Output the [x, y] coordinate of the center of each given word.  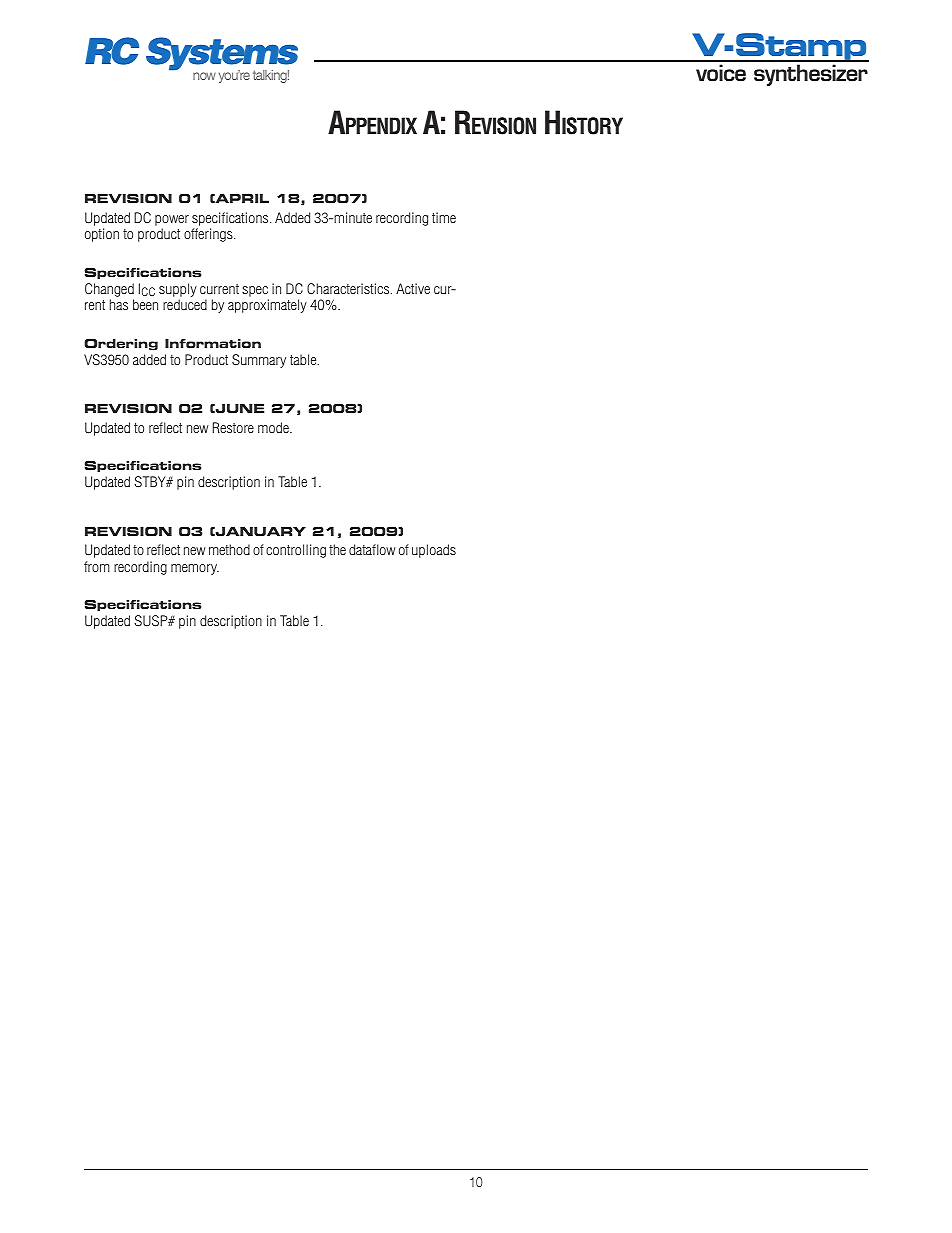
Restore [233, 427]
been [145, 304]
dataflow [372, 549]
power [172, 220]
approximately [267, 306]
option [102, 235]
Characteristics [349, 288]
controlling [296, 551]
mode [274, 427]
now [204, 76]
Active [413, 288]
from [97, 566]
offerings [209, 235]
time [444, 217]
